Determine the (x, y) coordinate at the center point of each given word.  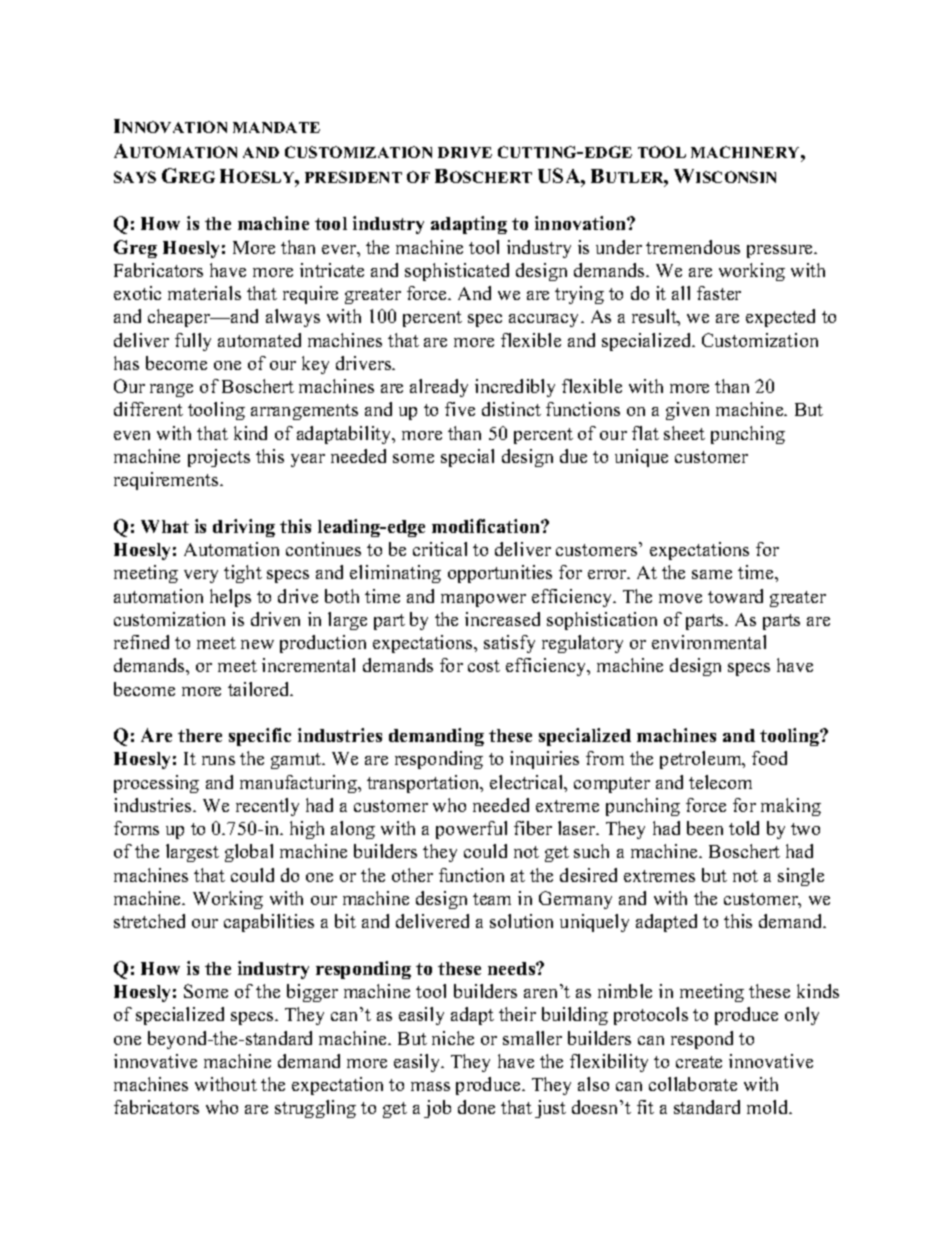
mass (430, 1086)
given (687, 411)
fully (193, 342)
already (439, 388)
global (249, 853)
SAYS (135, 177)
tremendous (693, 247)
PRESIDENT (353, 177)
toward (735, 596)
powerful (471, 830)
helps (230, 598)
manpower (483, 600)
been (705, 828)
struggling (315, 1109)
